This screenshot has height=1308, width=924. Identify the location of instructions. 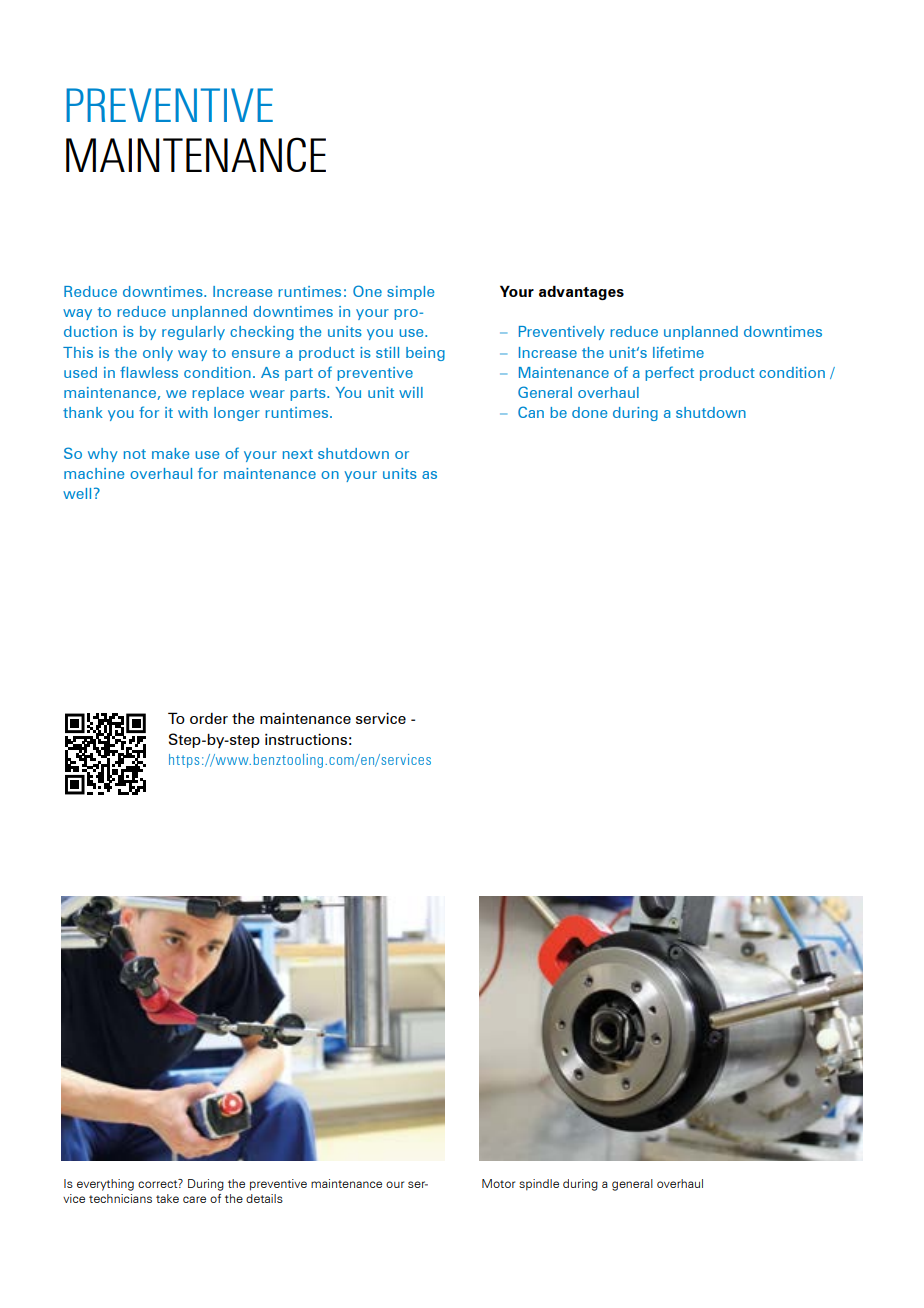
(306, 739).
